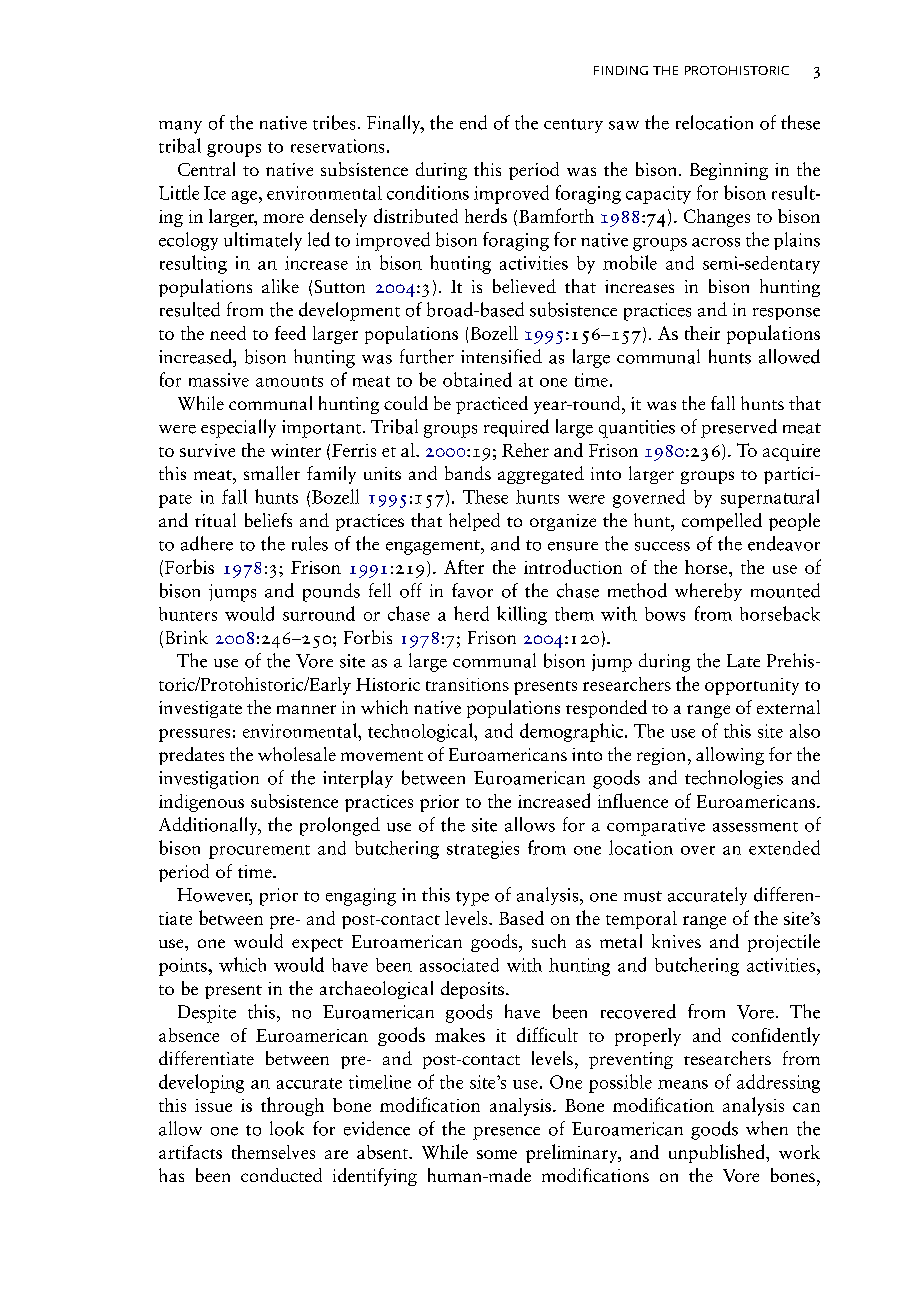 This screenshot has height=1316, width=923. Describe the element at coordinates (718, 1153) in the screenshot. I see `unpublished` at that location.
